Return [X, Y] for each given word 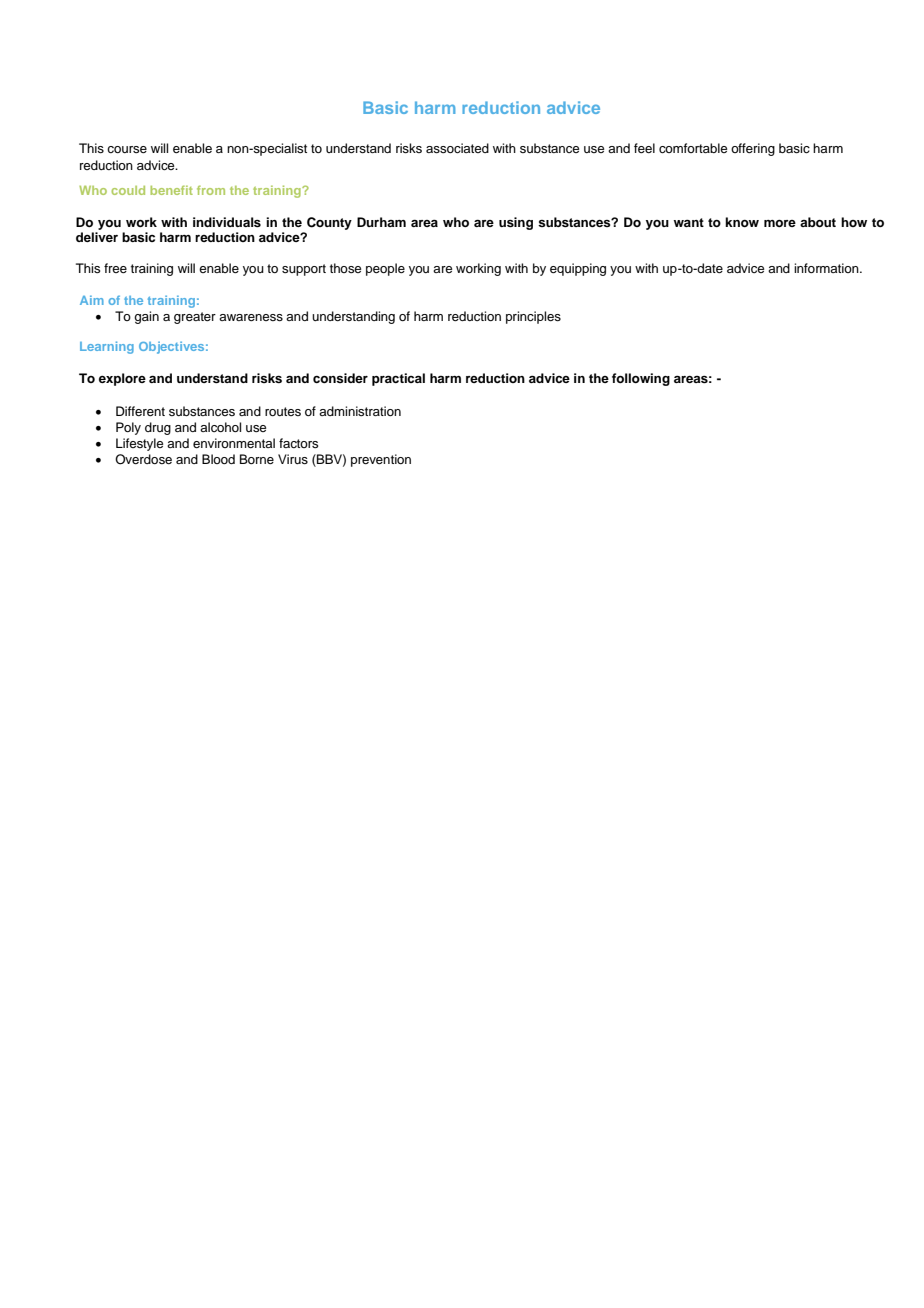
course [127, 149]
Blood [218, 459]
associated [457, 148]
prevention [381, 460]
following [641, 379]
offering [753, 149]
